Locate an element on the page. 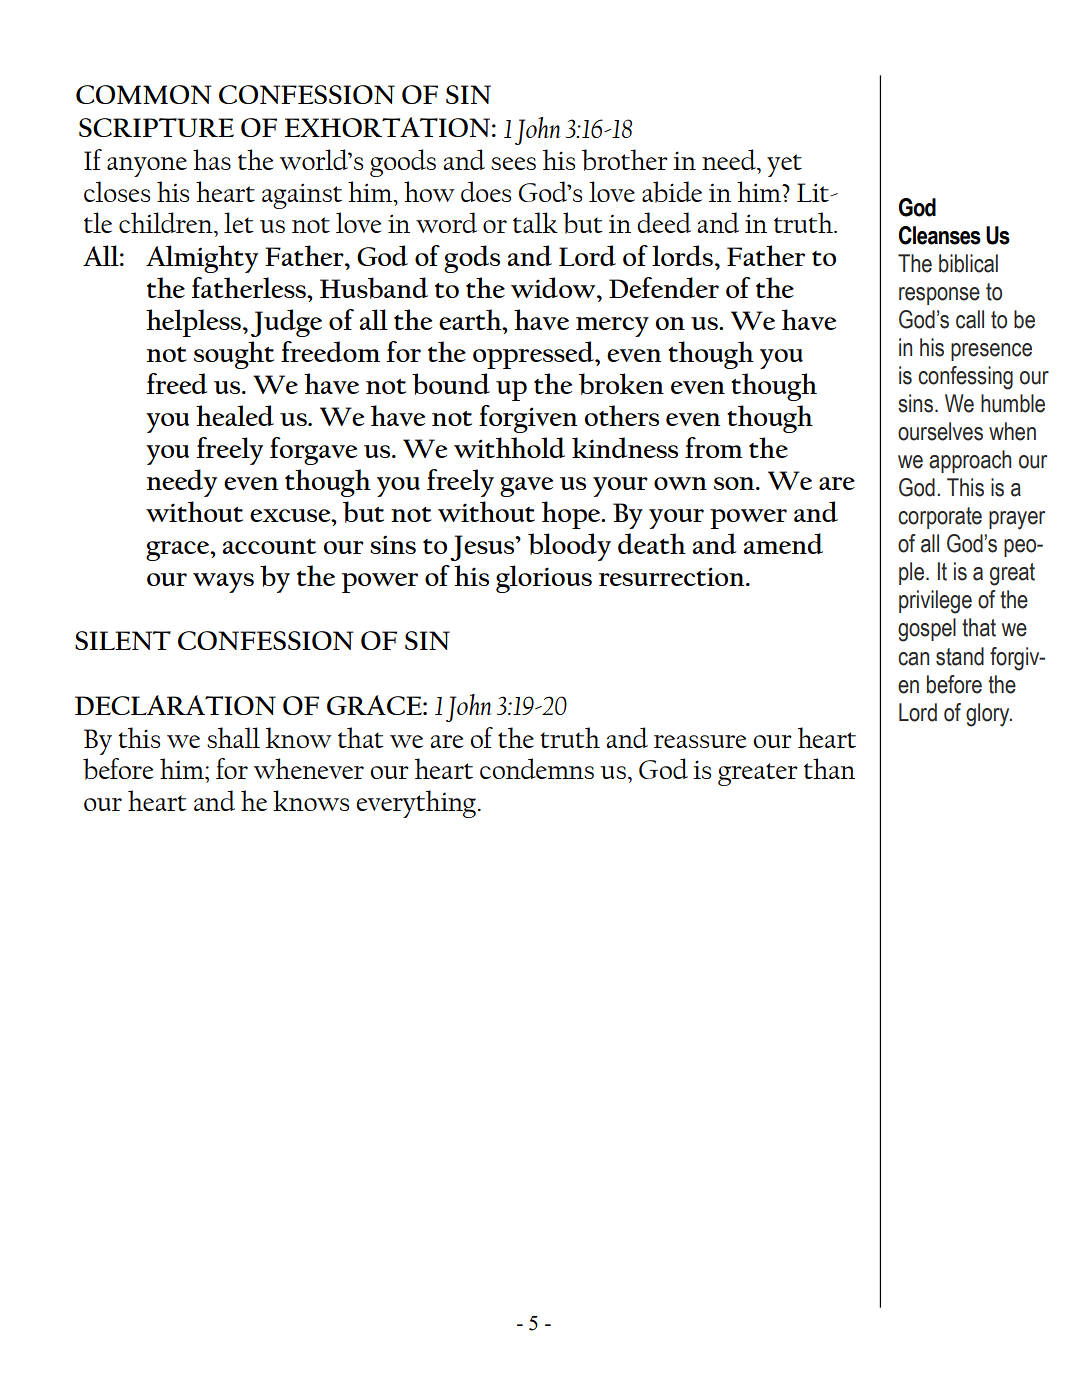  condemns is located at coordinates (537, 768).
